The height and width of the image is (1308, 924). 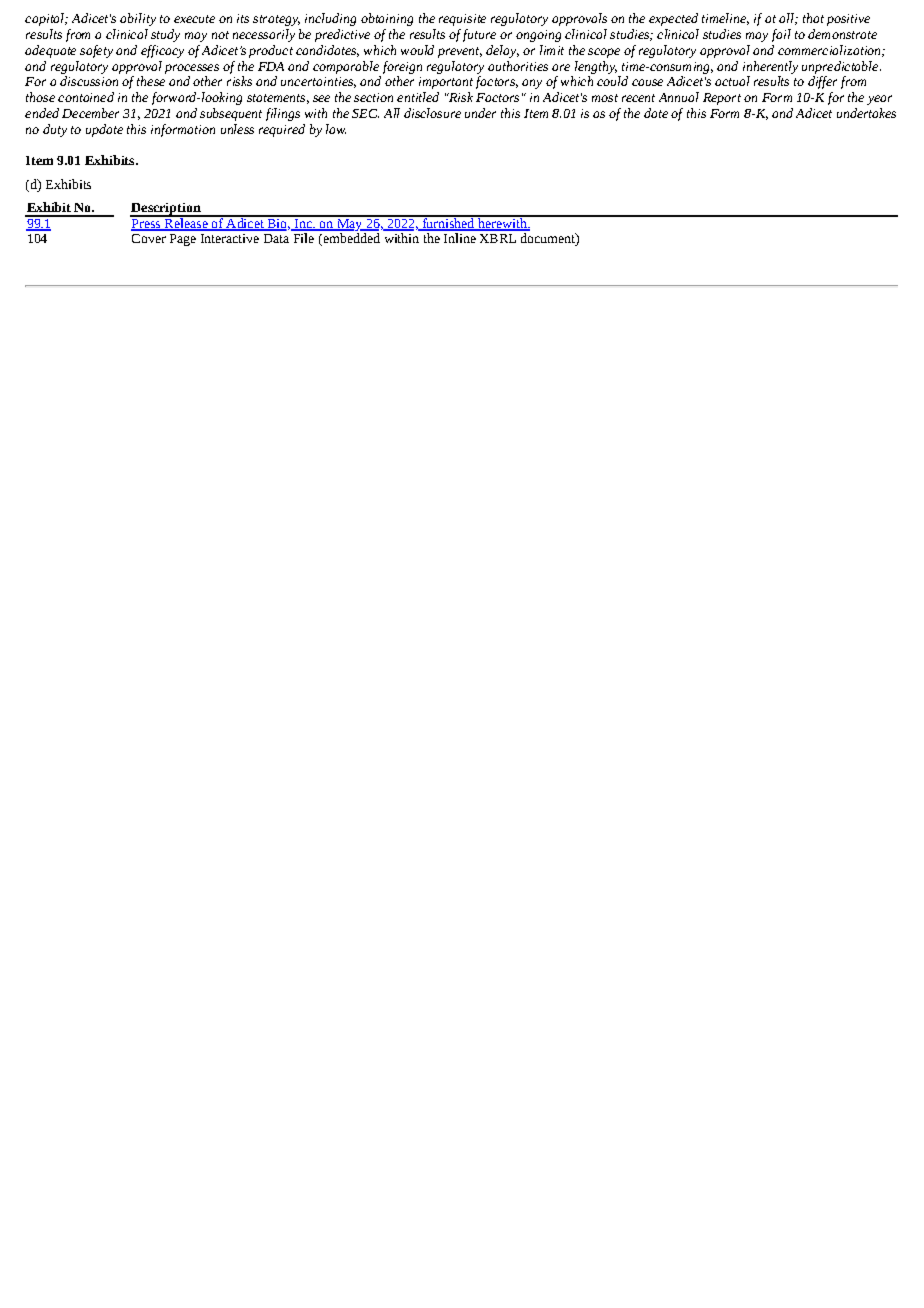 I want to click on Inline, so click(x=459, y=236).
